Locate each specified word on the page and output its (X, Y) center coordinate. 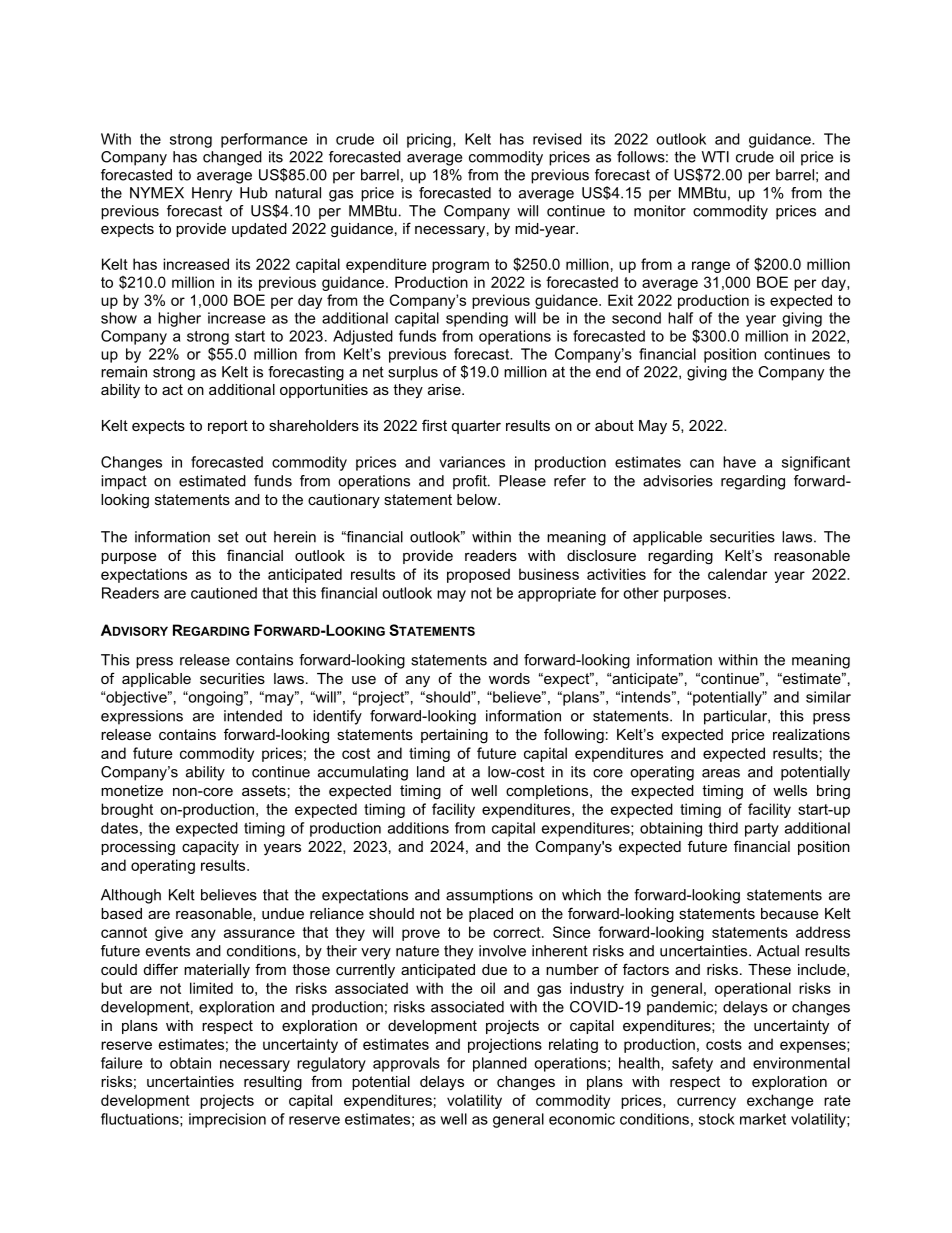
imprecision (227, 1120)
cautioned (224, 593)
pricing (429, 140)
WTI (715, 157)
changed (232, 158)
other (641, 593)
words (509, 678)
